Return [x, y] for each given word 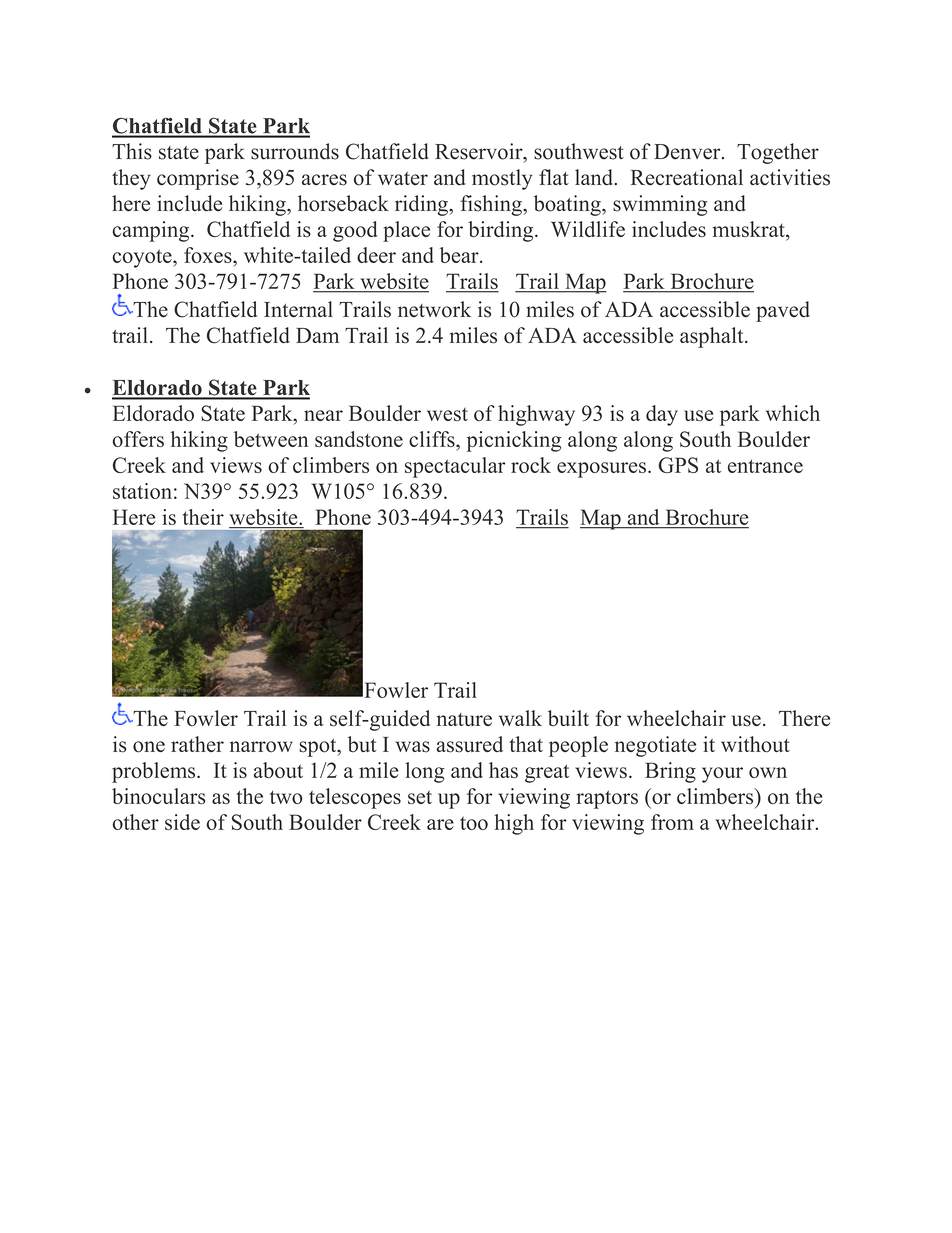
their [203, 517]
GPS [678, 465]
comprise [198, 179]
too [474, 823]
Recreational [687, 177]
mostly [502, 179]
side [182, 822]
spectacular [455, 467]
